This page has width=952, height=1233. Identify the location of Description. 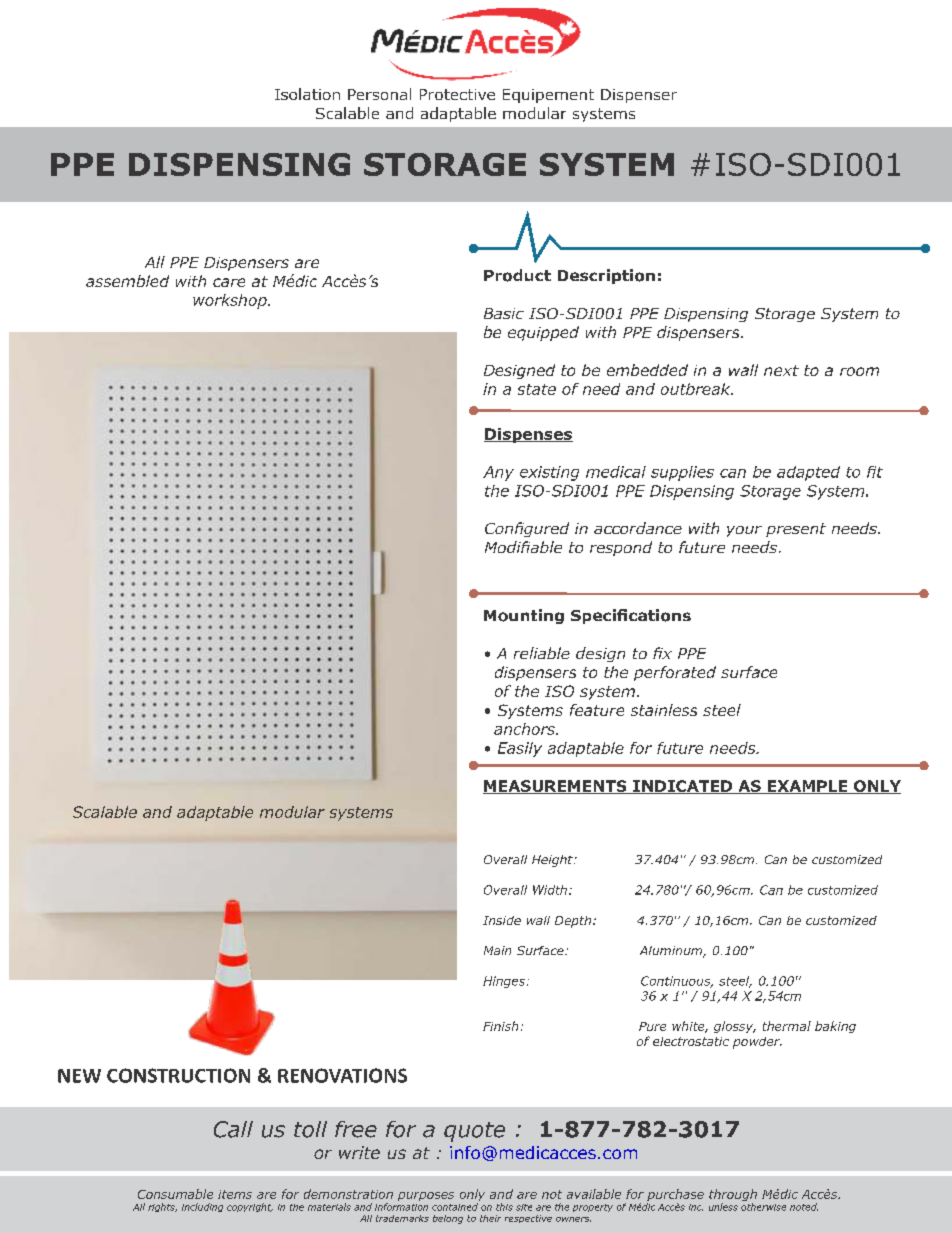
(606, 276).
